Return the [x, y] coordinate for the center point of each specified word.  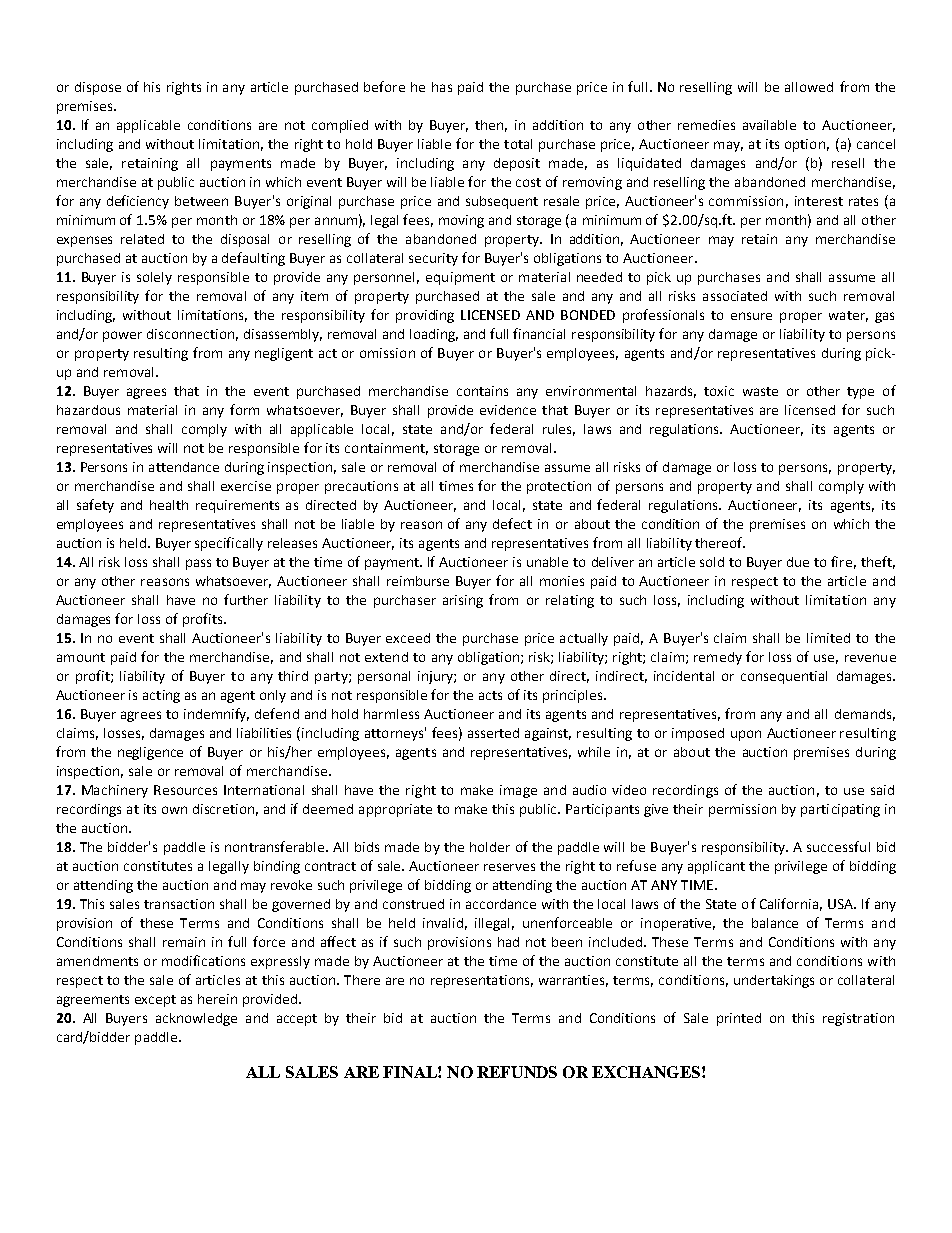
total [518, 144]
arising [463, 601]
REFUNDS [517, 1072]
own [174, 810]
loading [434, 335]
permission [742, 810]
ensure [751, 316]
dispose [98, 88]
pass [198, 564]
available [769, 125]
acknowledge [196, 1019]
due [798, 562]
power [122, 336]
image [518, 791]
